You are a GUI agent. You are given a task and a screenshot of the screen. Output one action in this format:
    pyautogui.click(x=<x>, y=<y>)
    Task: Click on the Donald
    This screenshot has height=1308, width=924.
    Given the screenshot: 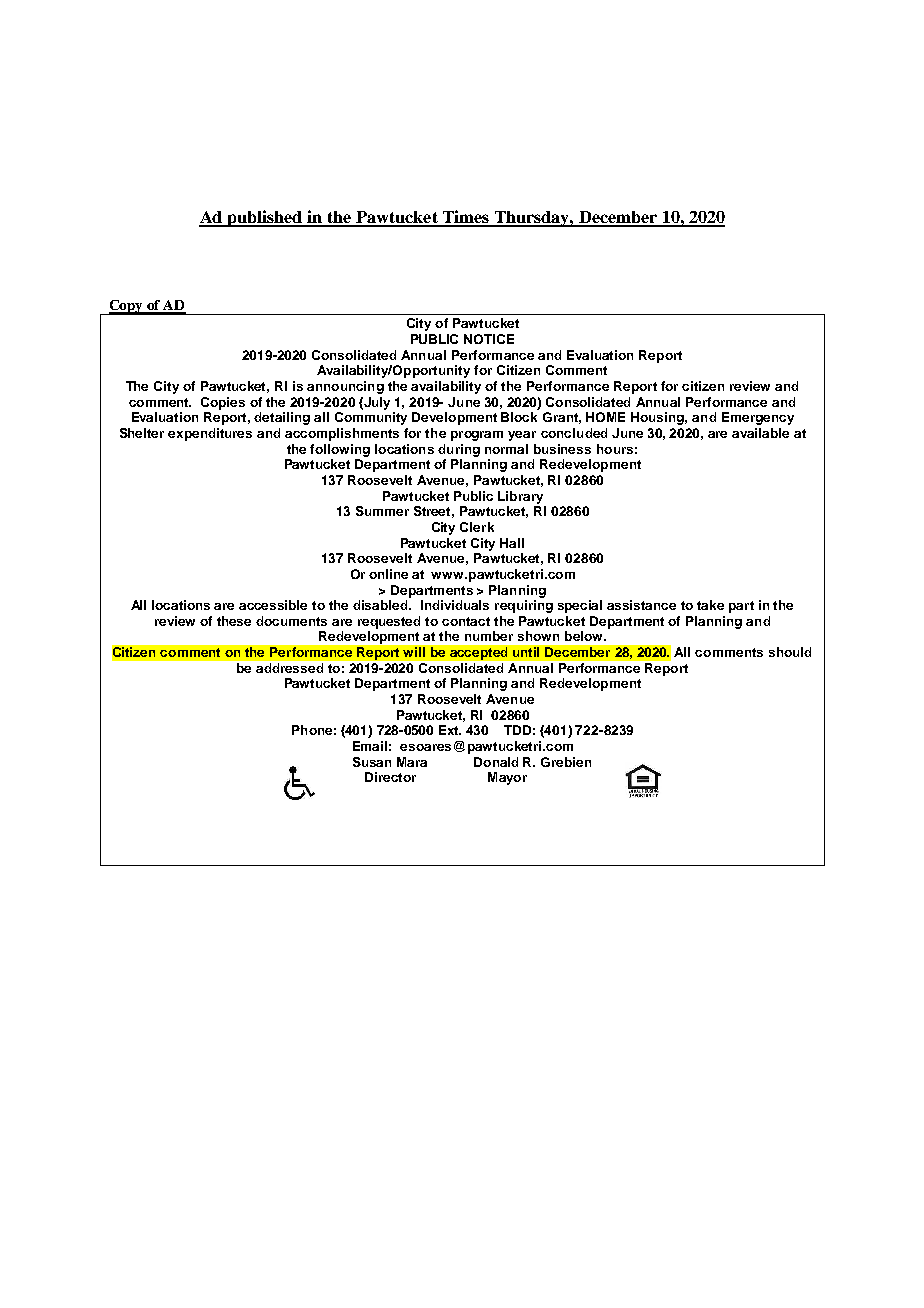 What is the action you would take?
    pyautogui.click(x=496, y=762)
